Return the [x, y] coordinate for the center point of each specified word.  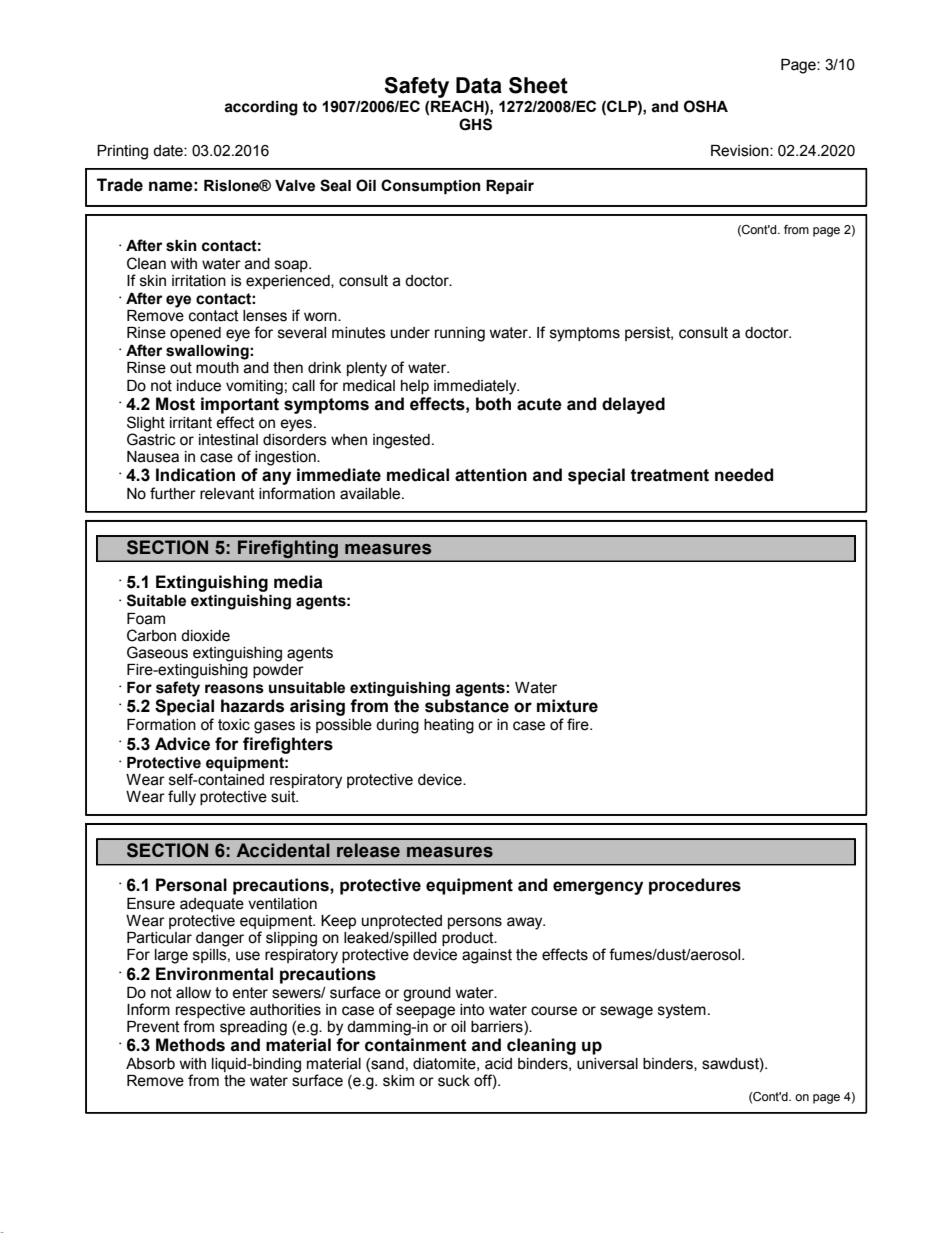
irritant [191, 423]
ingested [401, 441]
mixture [567, 706]
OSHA [706, 106]
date [169, 151]
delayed [633, 405]
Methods [190, 1045]
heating [449, 726]
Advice [182, 744]
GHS [475, 124]
